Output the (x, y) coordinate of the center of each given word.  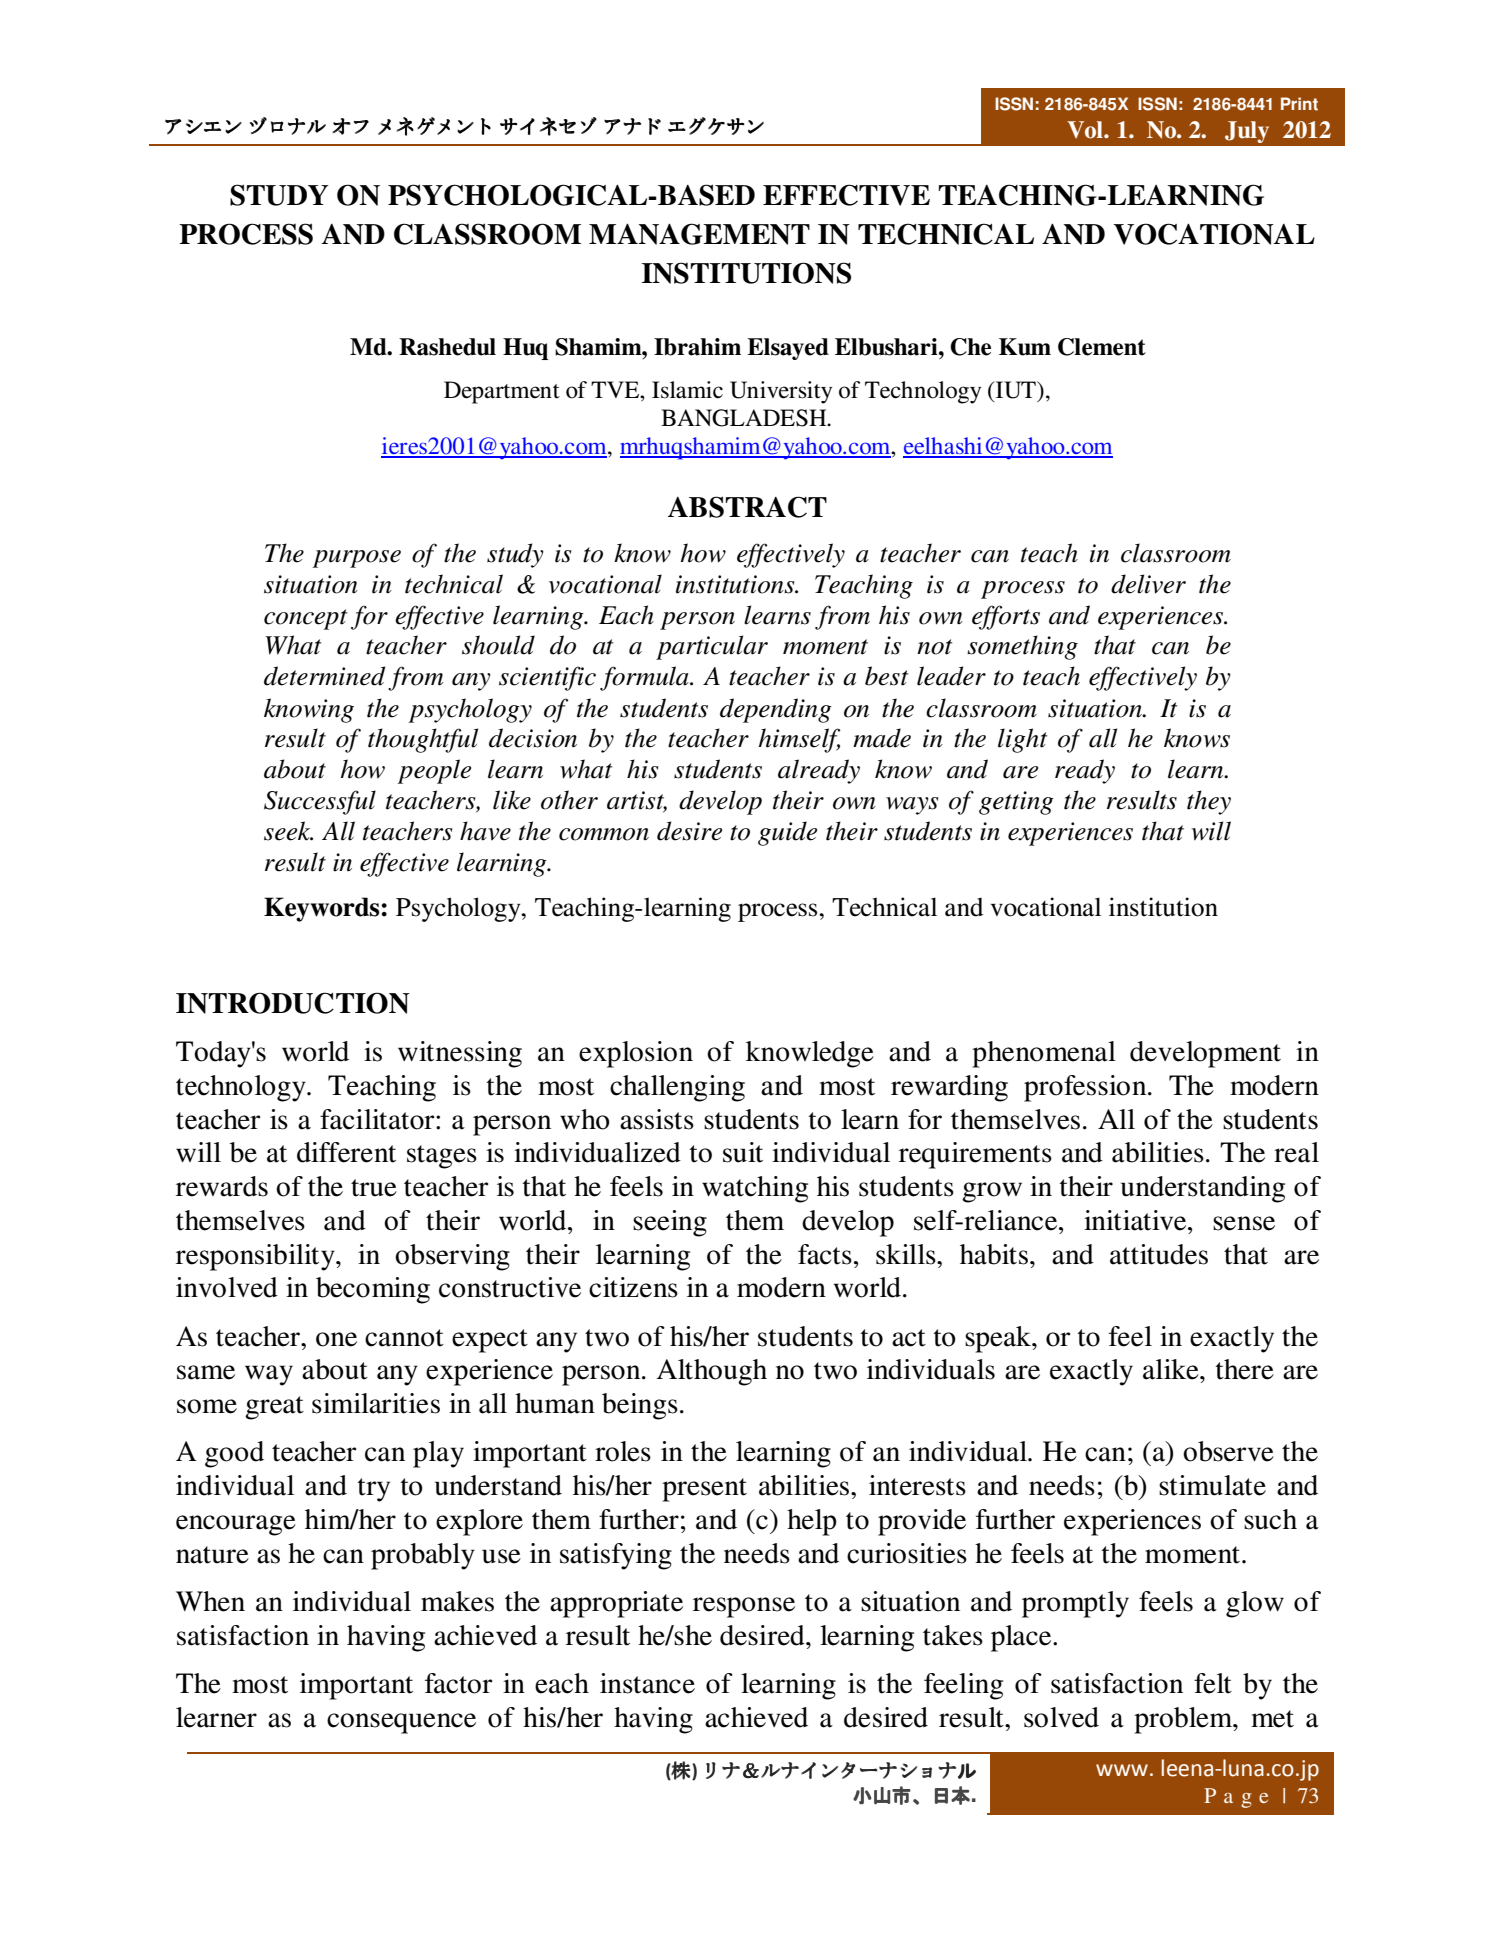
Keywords (323, 909)
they (1209, 802)
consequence (401, 1723)
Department (502, 392)
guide (787, 833)
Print (1299, 104)
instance (647, 1683)
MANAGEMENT (699, 234)
